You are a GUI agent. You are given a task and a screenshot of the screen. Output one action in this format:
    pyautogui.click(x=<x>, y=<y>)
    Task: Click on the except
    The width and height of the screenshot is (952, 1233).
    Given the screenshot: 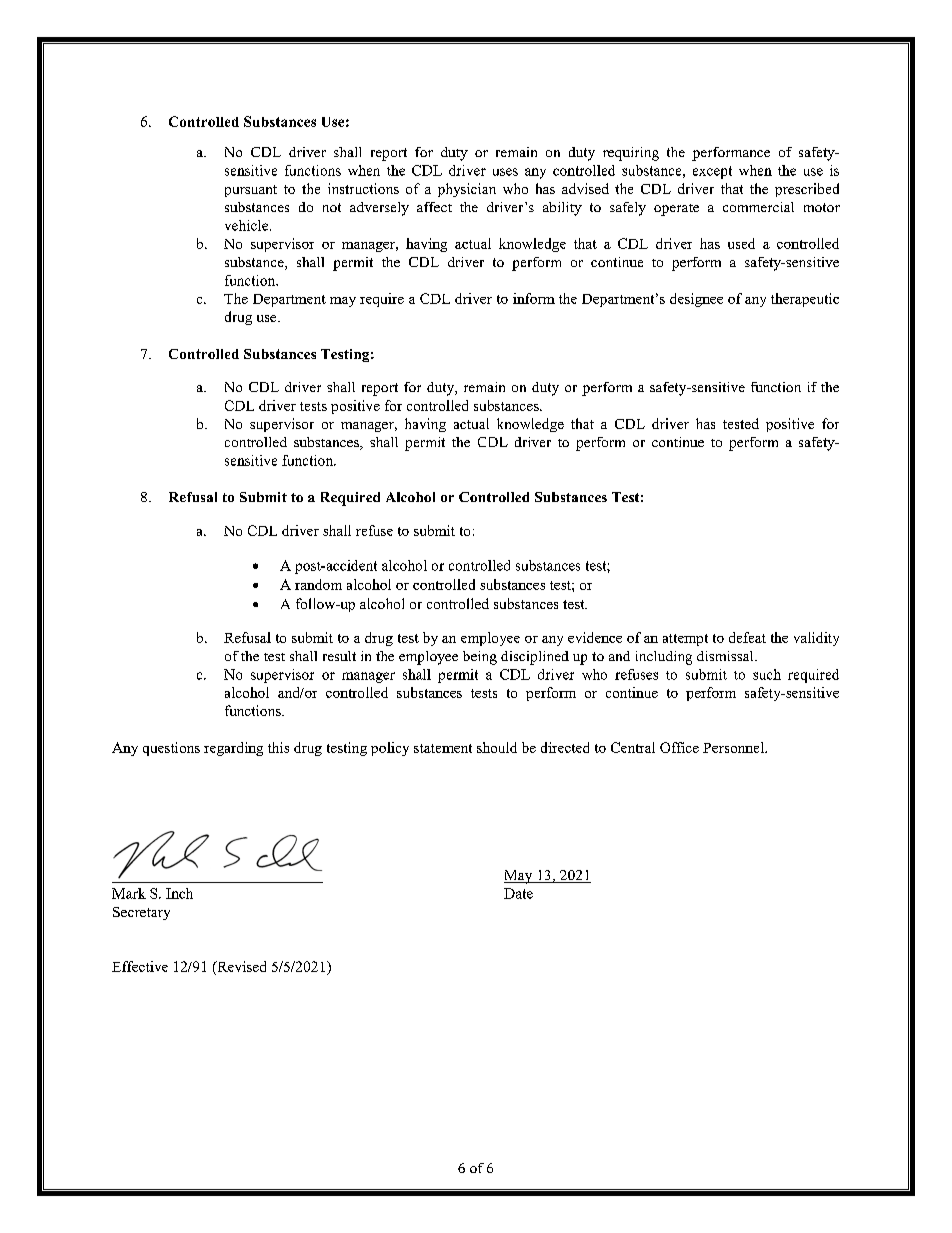 What is the action you would take?
    pyautogui.click(x=712, y=172)
